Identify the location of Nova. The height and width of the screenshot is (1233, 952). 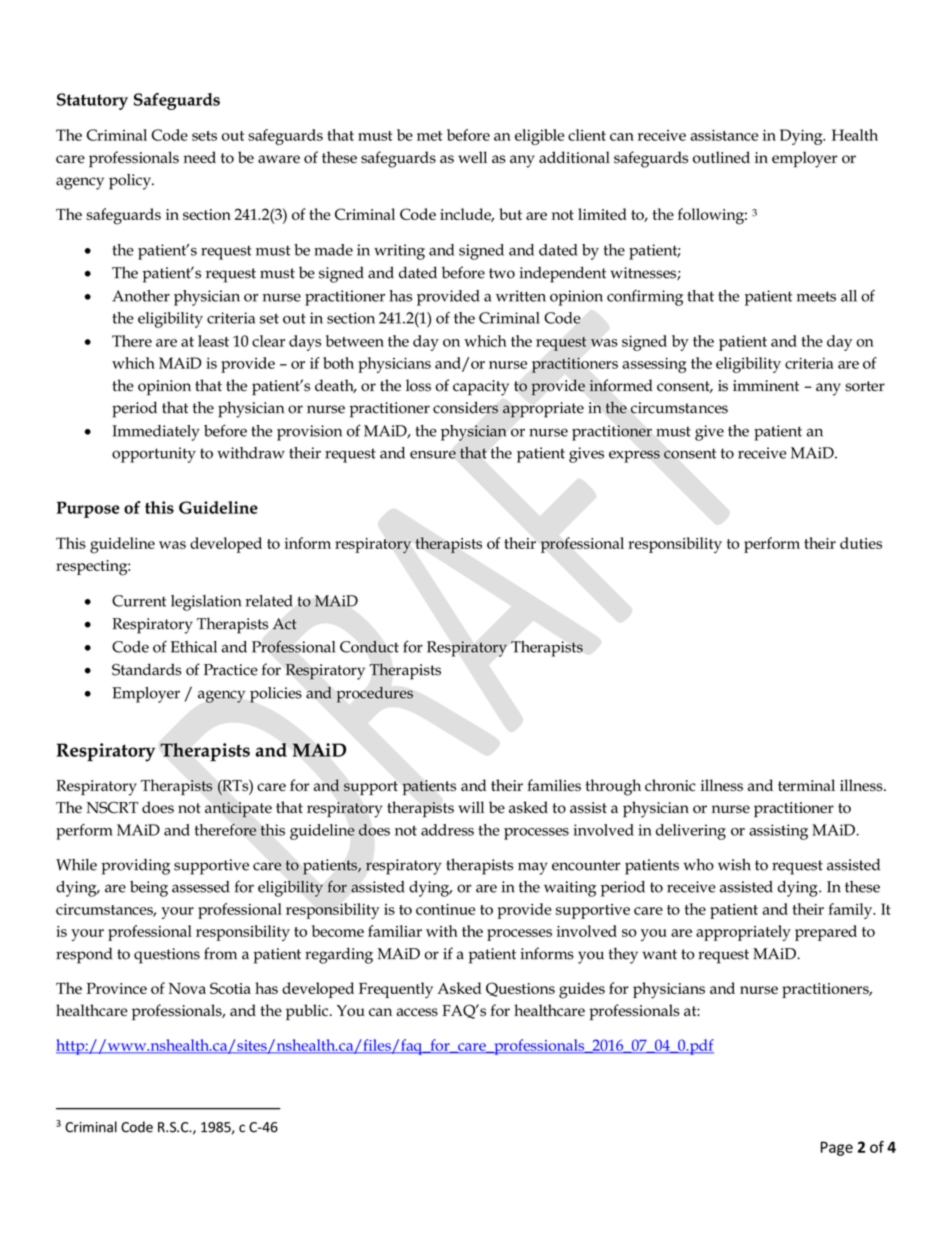
(187, 988).
